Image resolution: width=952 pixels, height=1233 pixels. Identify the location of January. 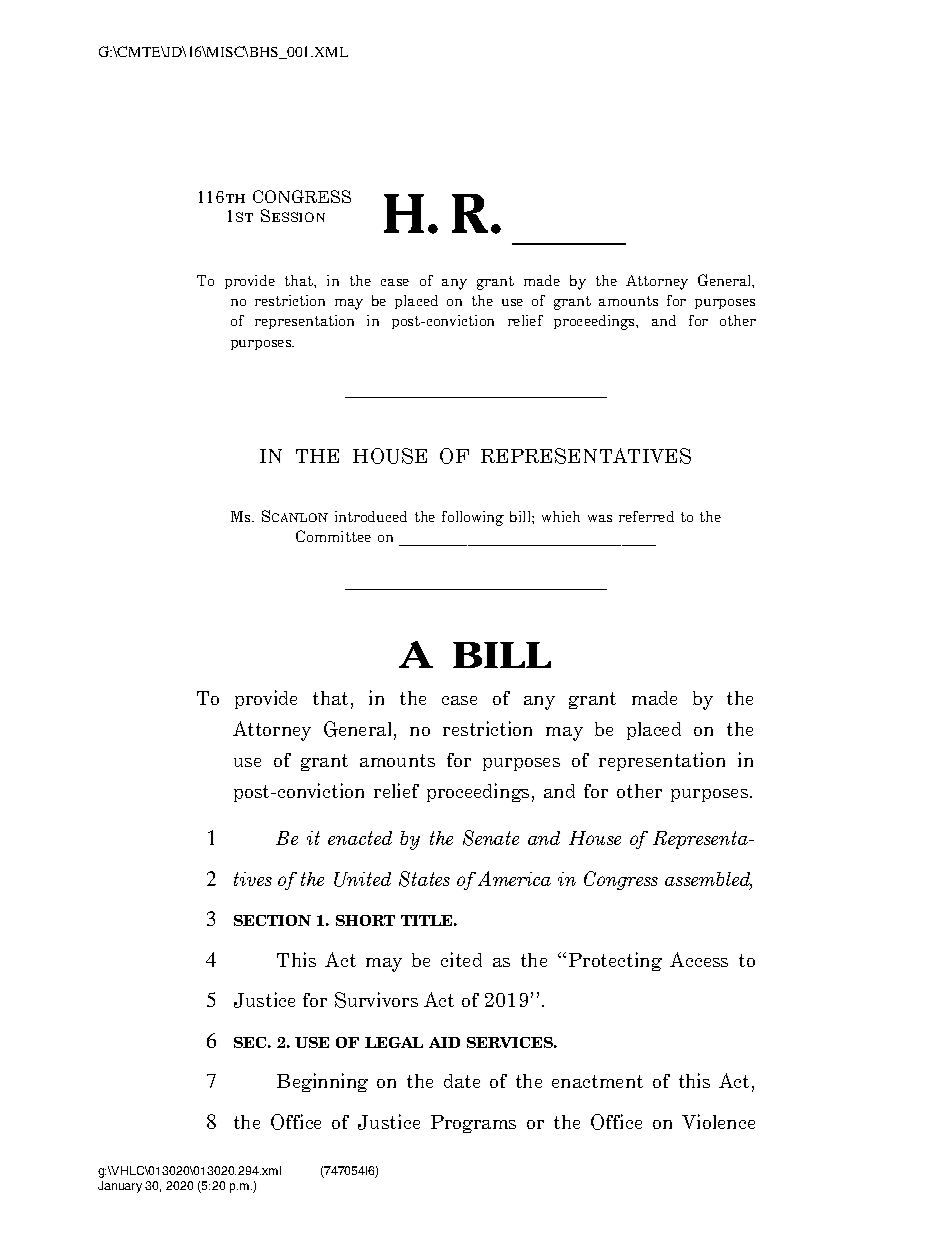
(120, 1187).
